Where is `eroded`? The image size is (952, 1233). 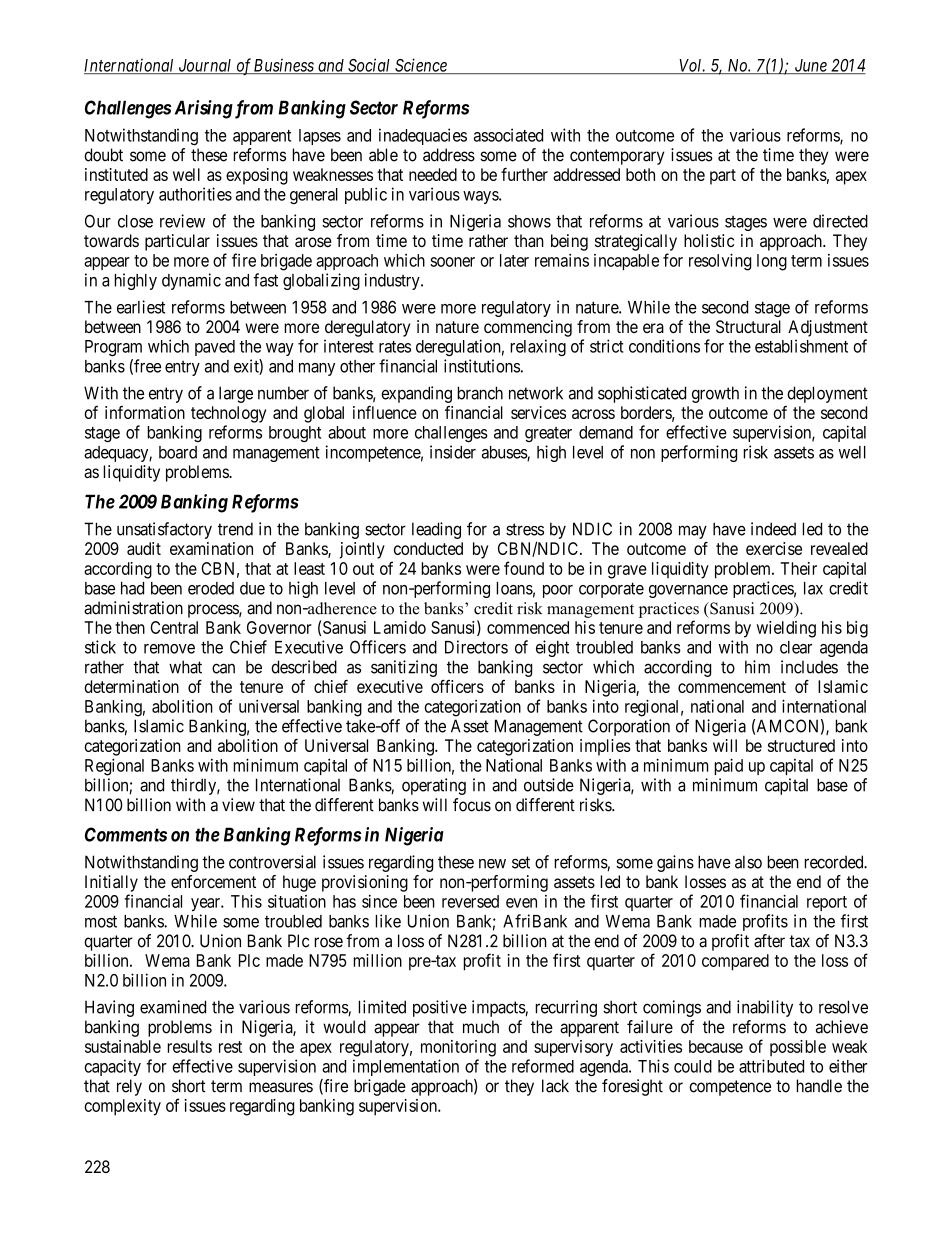 eroded is located at coordinates (211, 588).
